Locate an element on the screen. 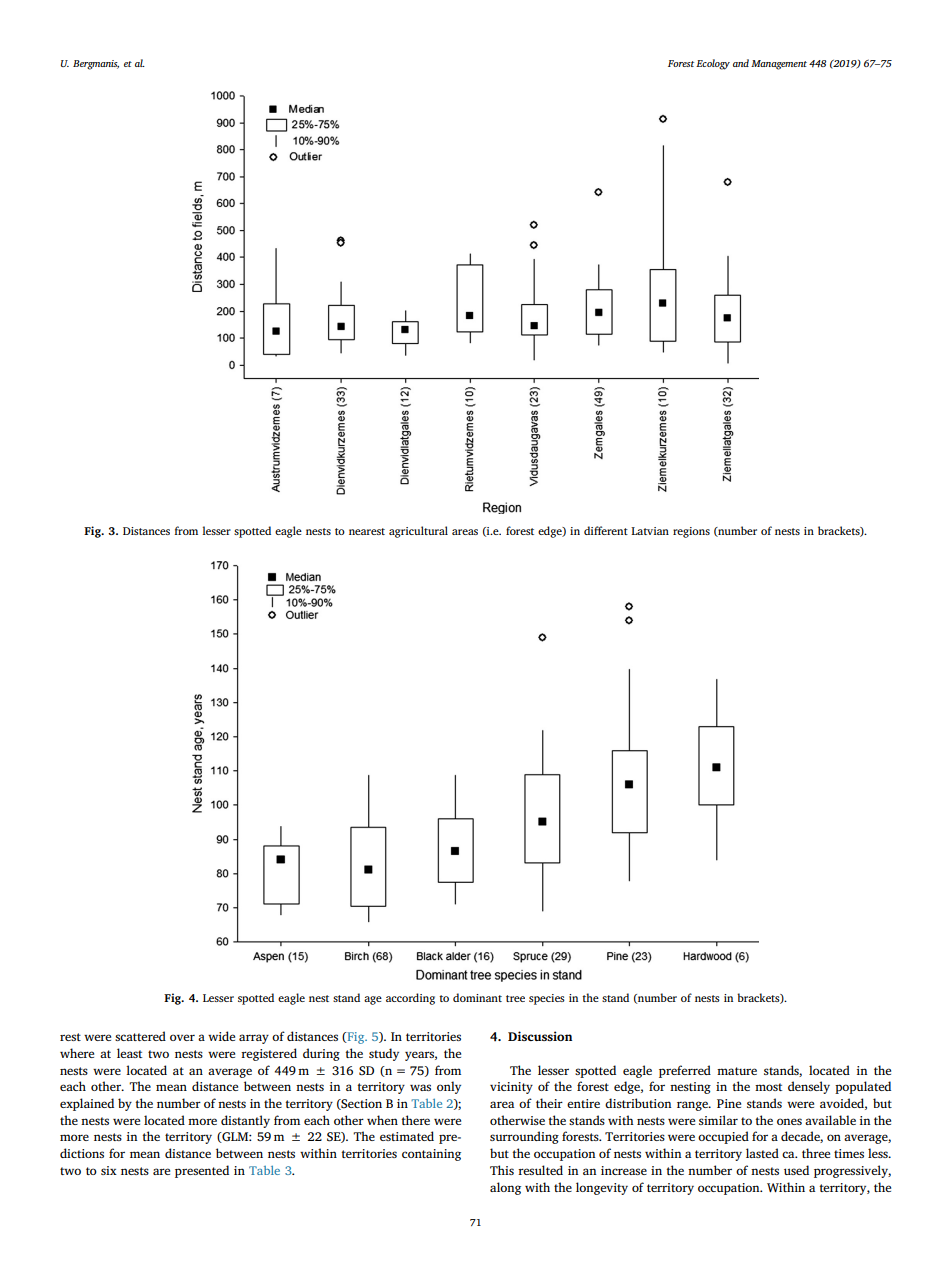  according is located at coordinates (410, 999).
